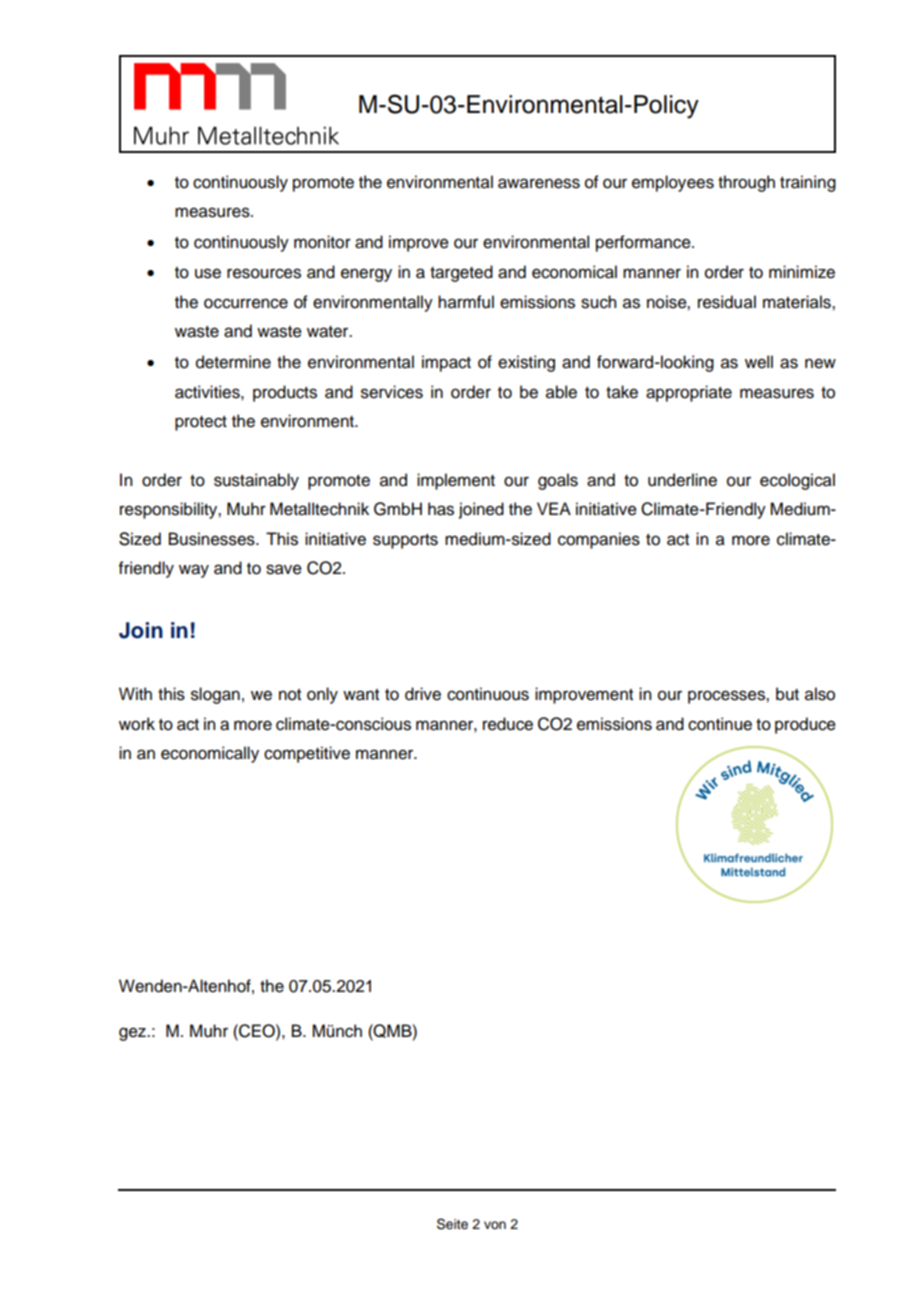 The height and width of the document is (1308, 924). What do you see at coordinates (452, 1224) in the document?
I see `Seite` at bounding box center [452, 1224].
